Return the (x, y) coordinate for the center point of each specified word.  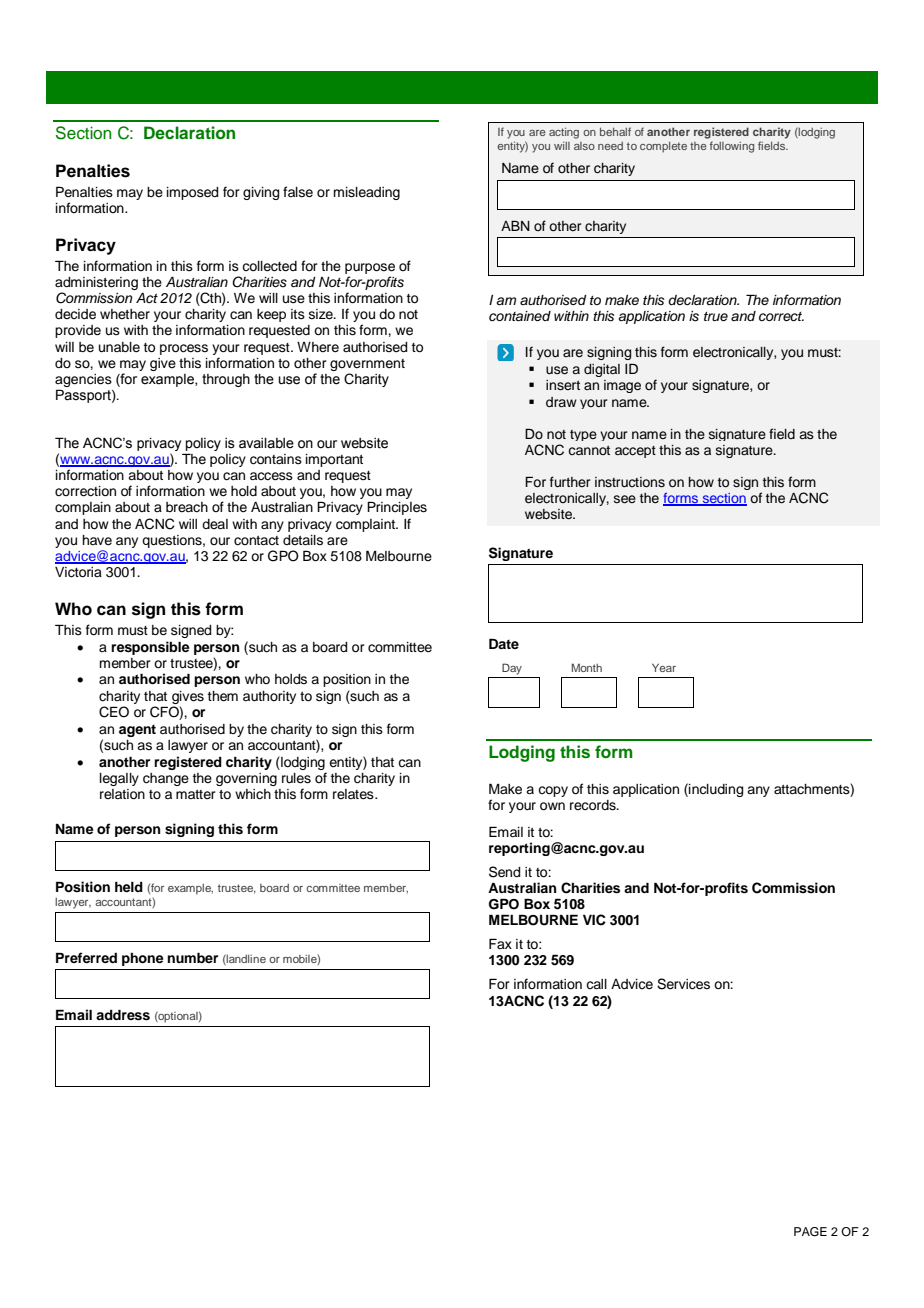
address (123, 1015)
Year (664, 667)
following (732, 147)
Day (512, 669)
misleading (366, 193)
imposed (192, 193)
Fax (500, 943)
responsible (150, 648)
